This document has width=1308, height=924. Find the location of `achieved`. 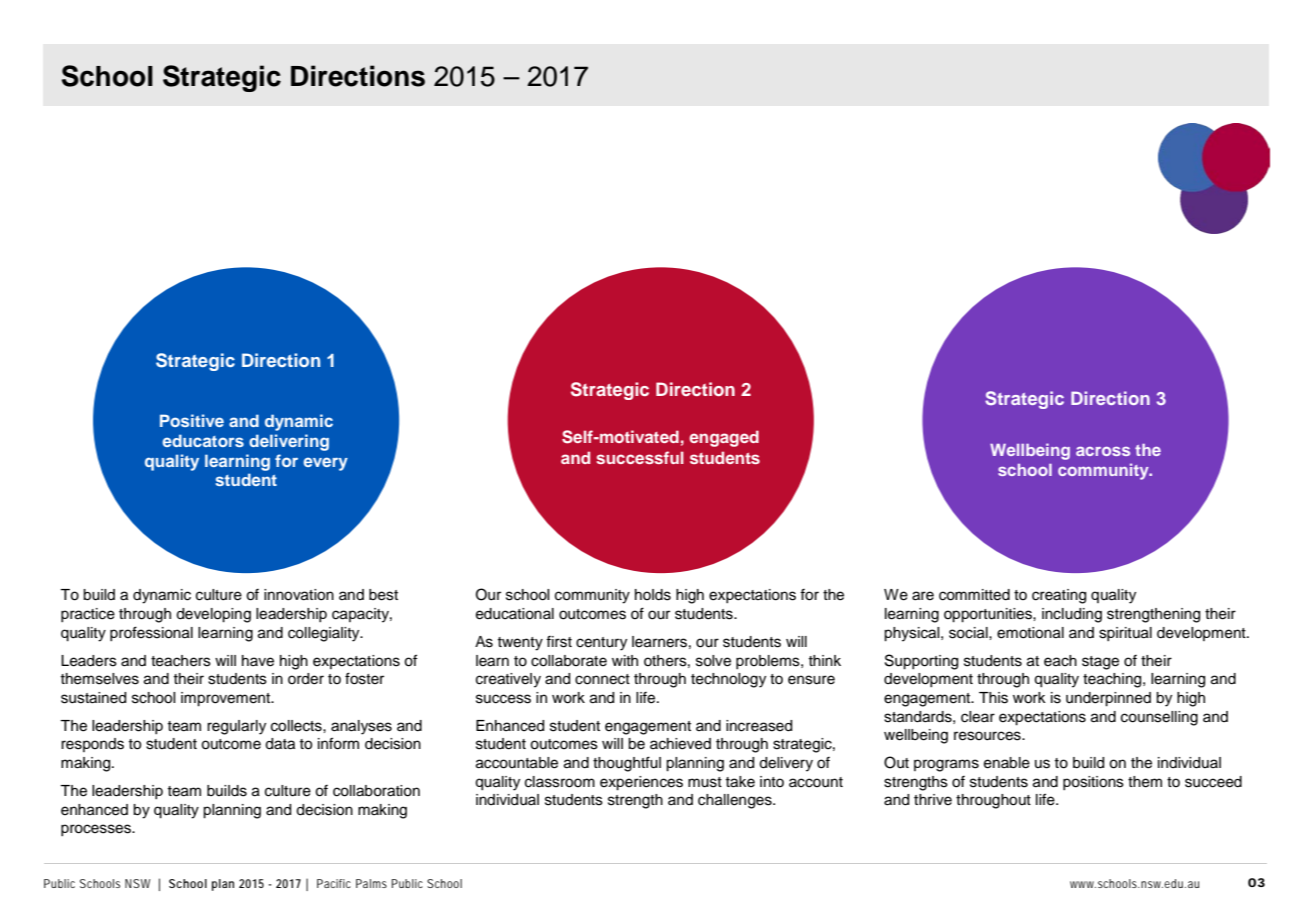

achieved is located at coordinates (680, 744).
